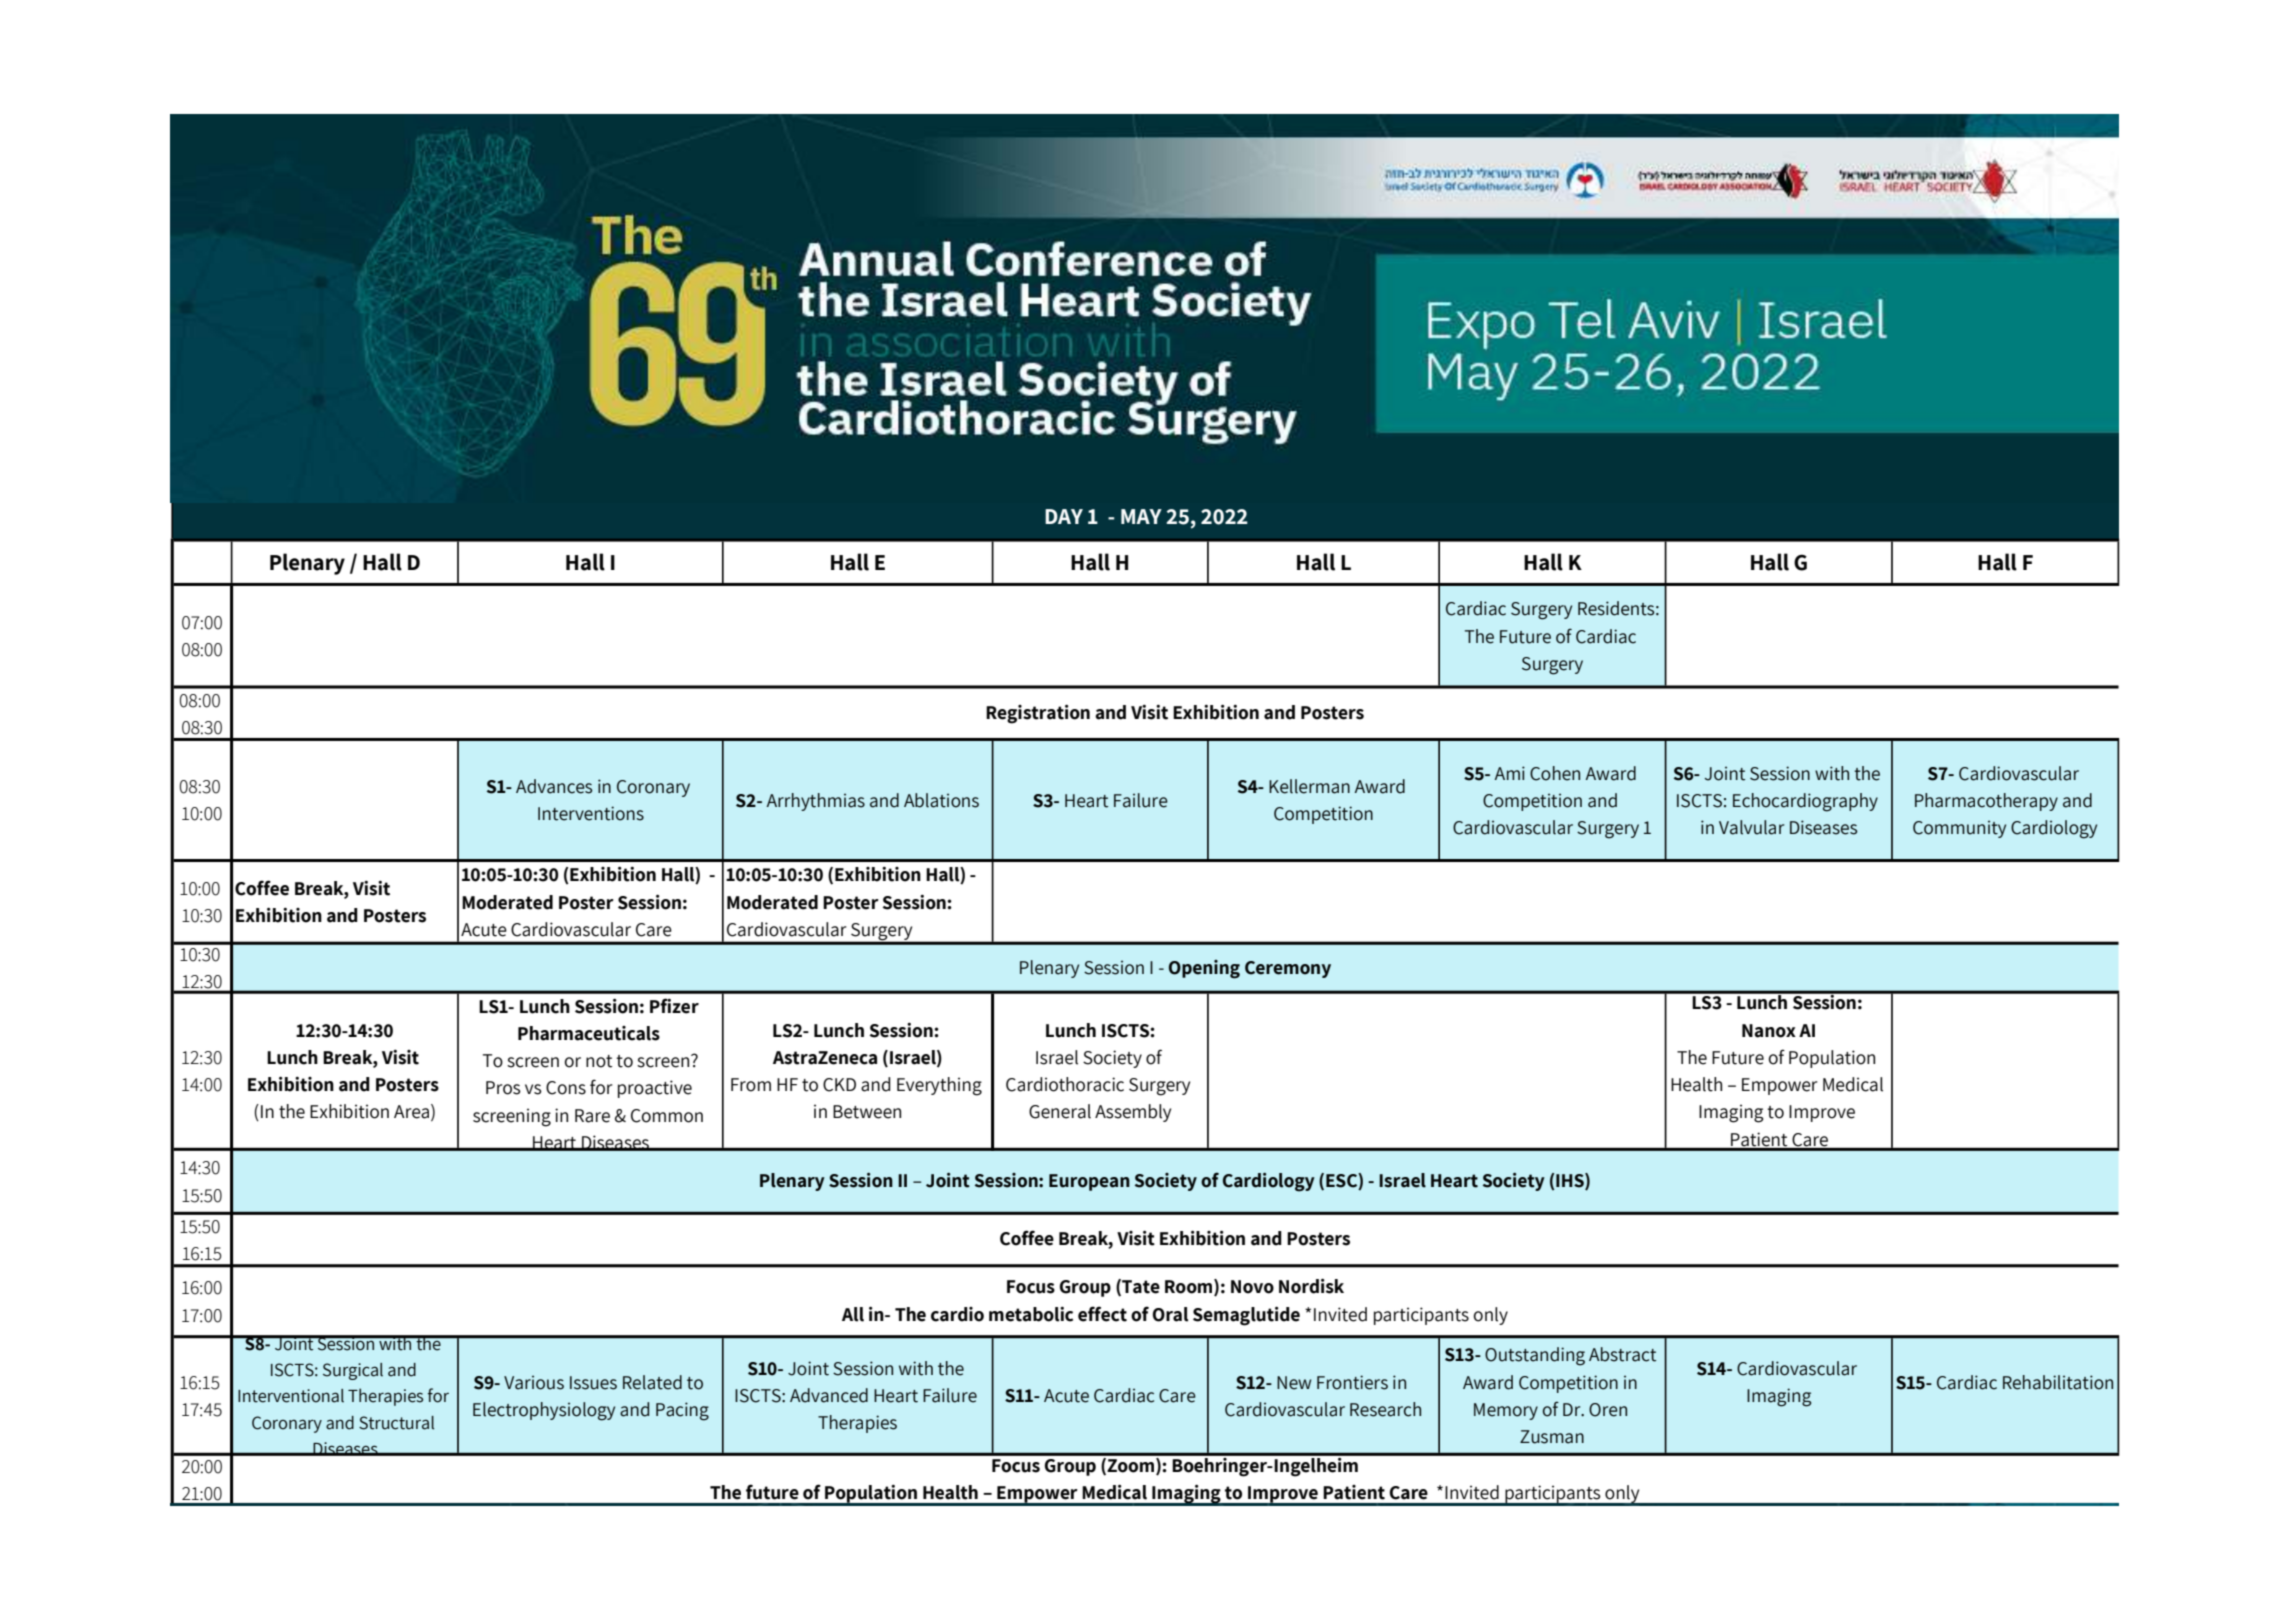 This document has width=2292, height=1621. Describe the element at coordinates (1141, 516) in the document. I see `MAY` at that location.
